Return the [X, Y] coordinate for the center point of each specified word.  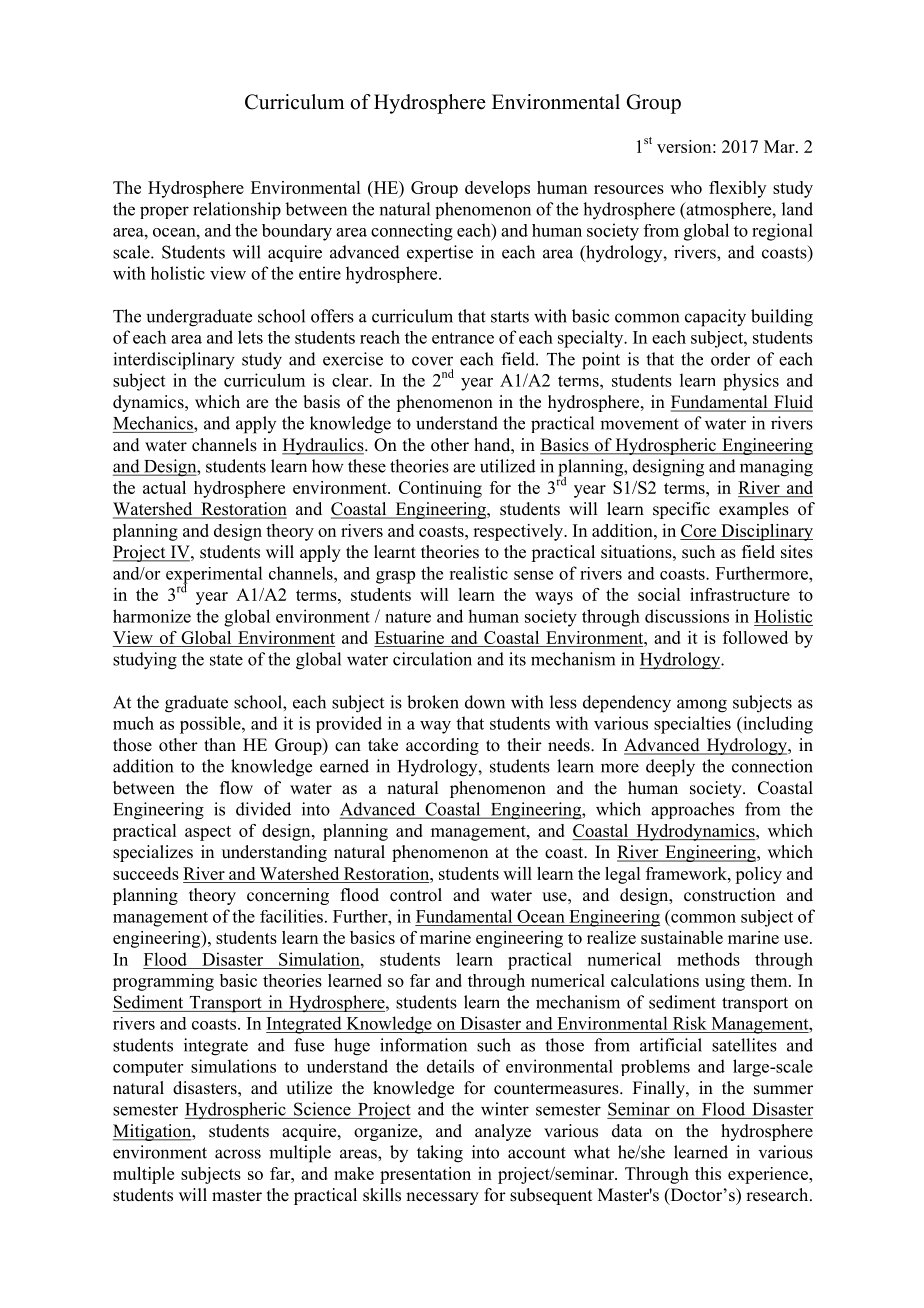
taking [440, 1154]
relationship [237, 211]
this [708, 1173]
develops [497, 189]
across [238, 1154]
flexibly [737, 189]
